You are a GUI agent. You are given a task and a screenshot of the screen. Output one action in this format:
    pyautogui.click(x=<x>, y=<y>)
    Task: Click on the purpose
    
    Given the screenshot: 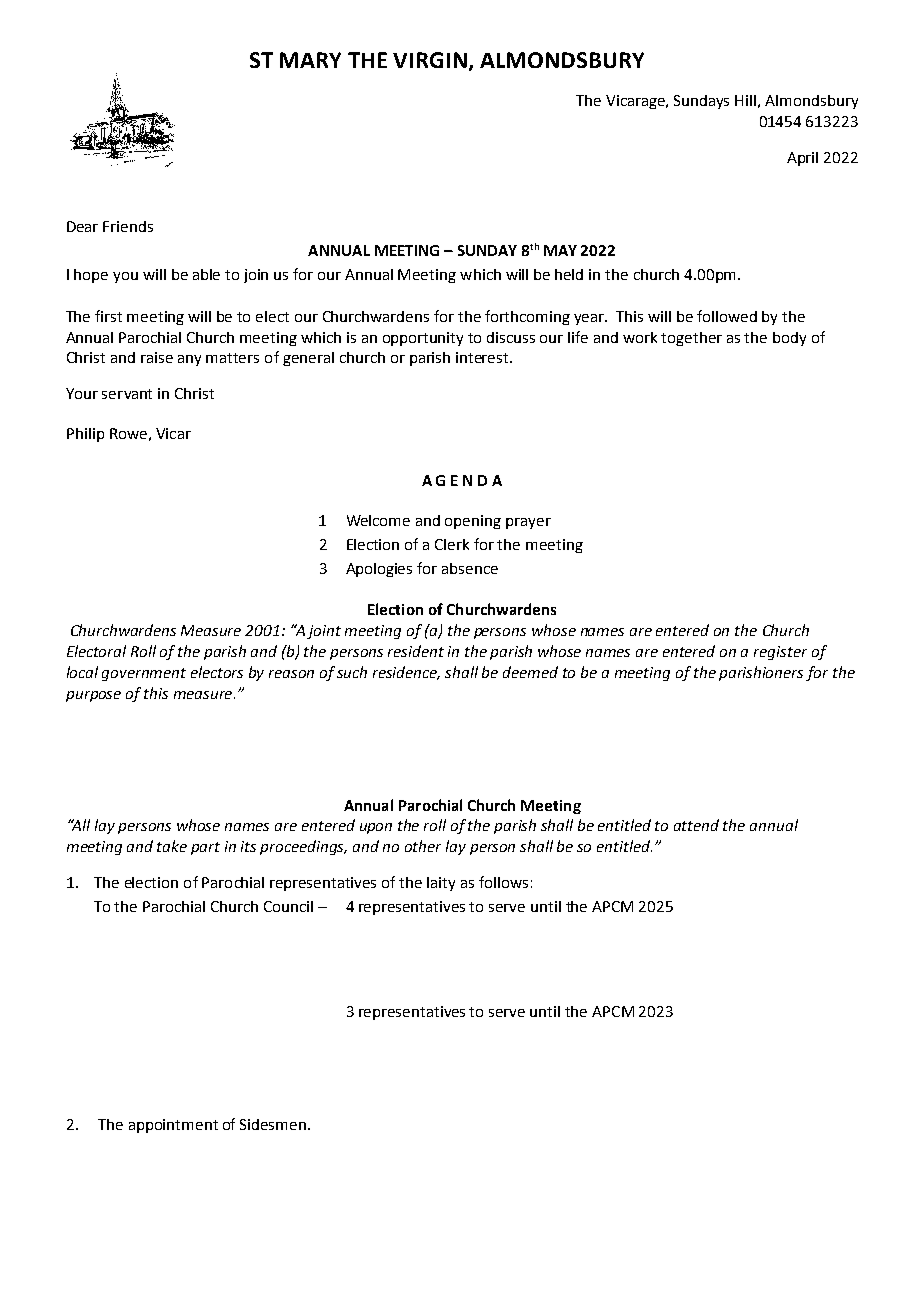 What is the action you would take?
    pyautogui.click(x=93, y=696)
